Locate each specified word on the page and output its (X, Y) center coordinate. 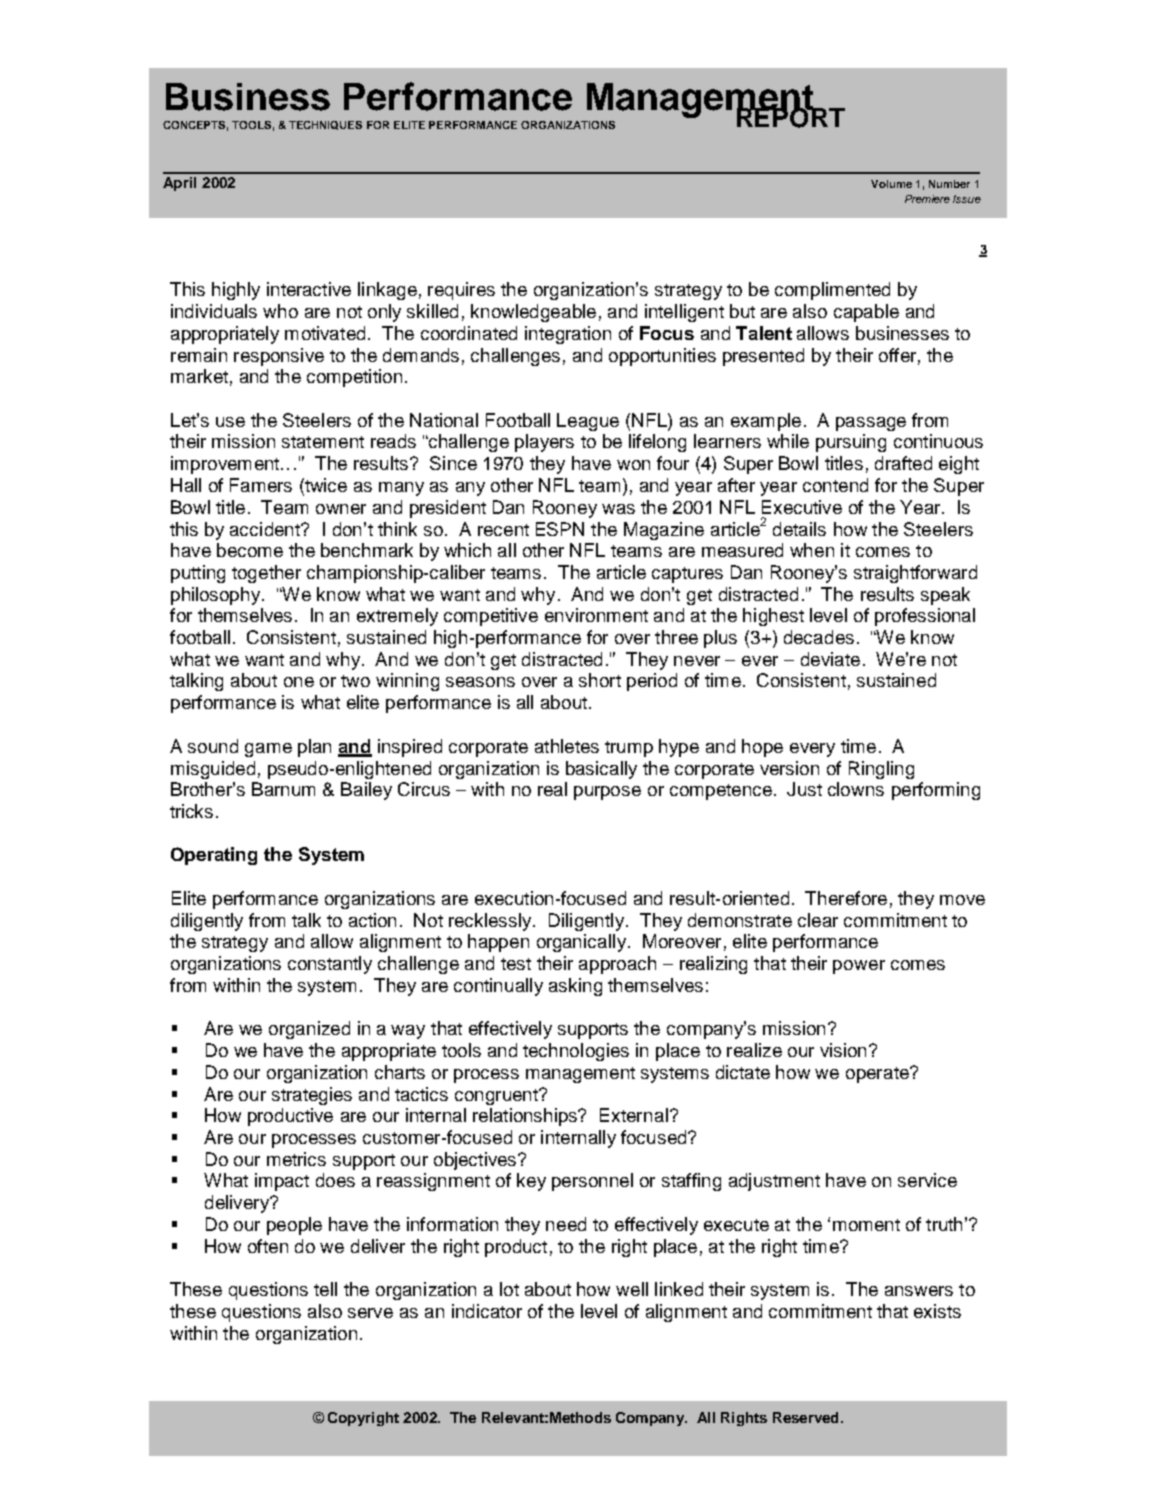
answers (919, 1291)
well (632, 1289)
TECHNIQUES (325, 125)
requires (461, 291)
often (268, 1246)
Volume (891, 184)
